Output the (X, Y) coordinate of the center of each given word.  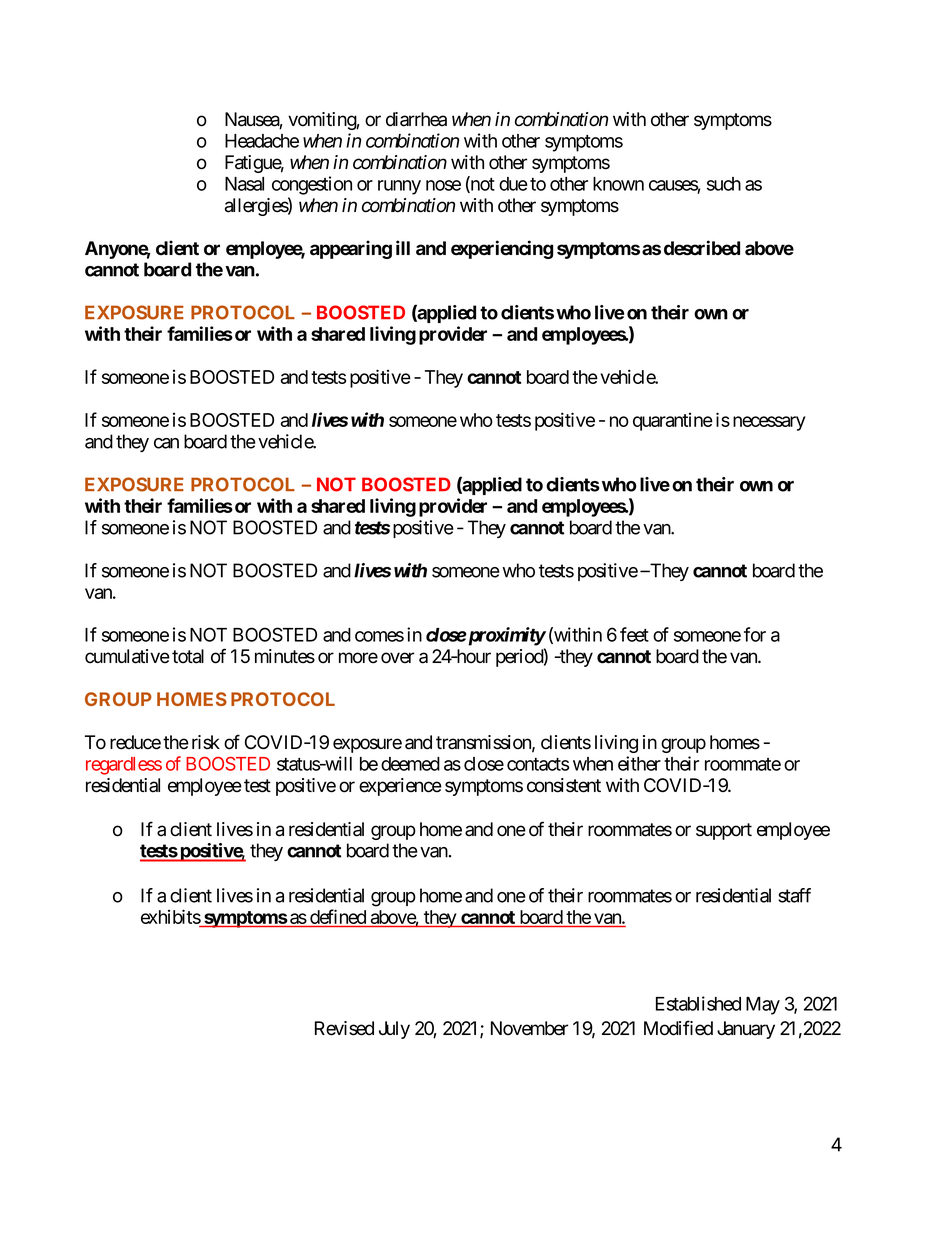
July (394, 1030)
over (397, 658)
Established (698, 1003)
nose (443, 185)
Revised (344, 1028)
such (724, 184)
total (188, 656)
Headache (262, 141)
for (755, 634)
